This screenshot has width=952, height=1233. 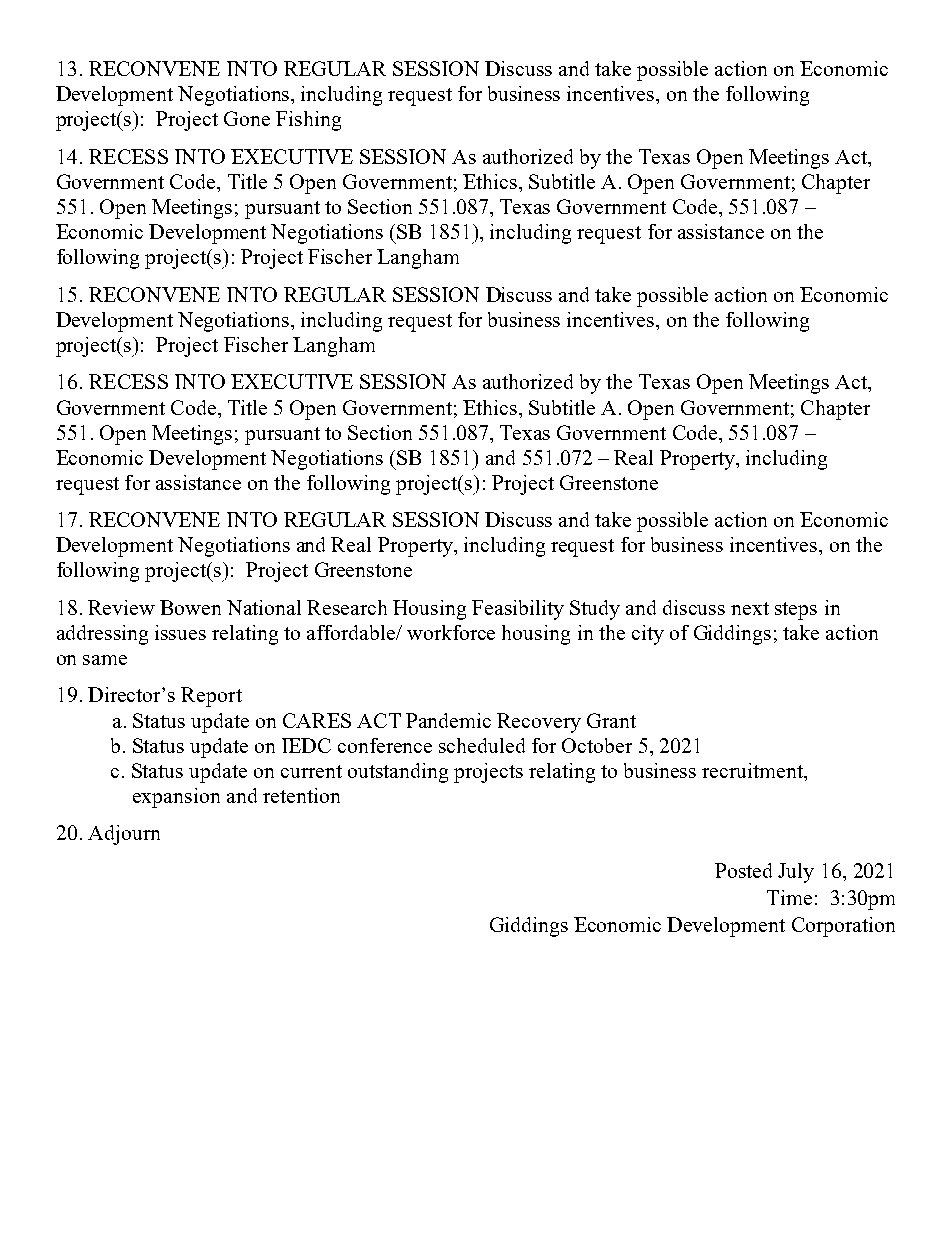 I want to click on Fishing, so click(x=308, y=121).
